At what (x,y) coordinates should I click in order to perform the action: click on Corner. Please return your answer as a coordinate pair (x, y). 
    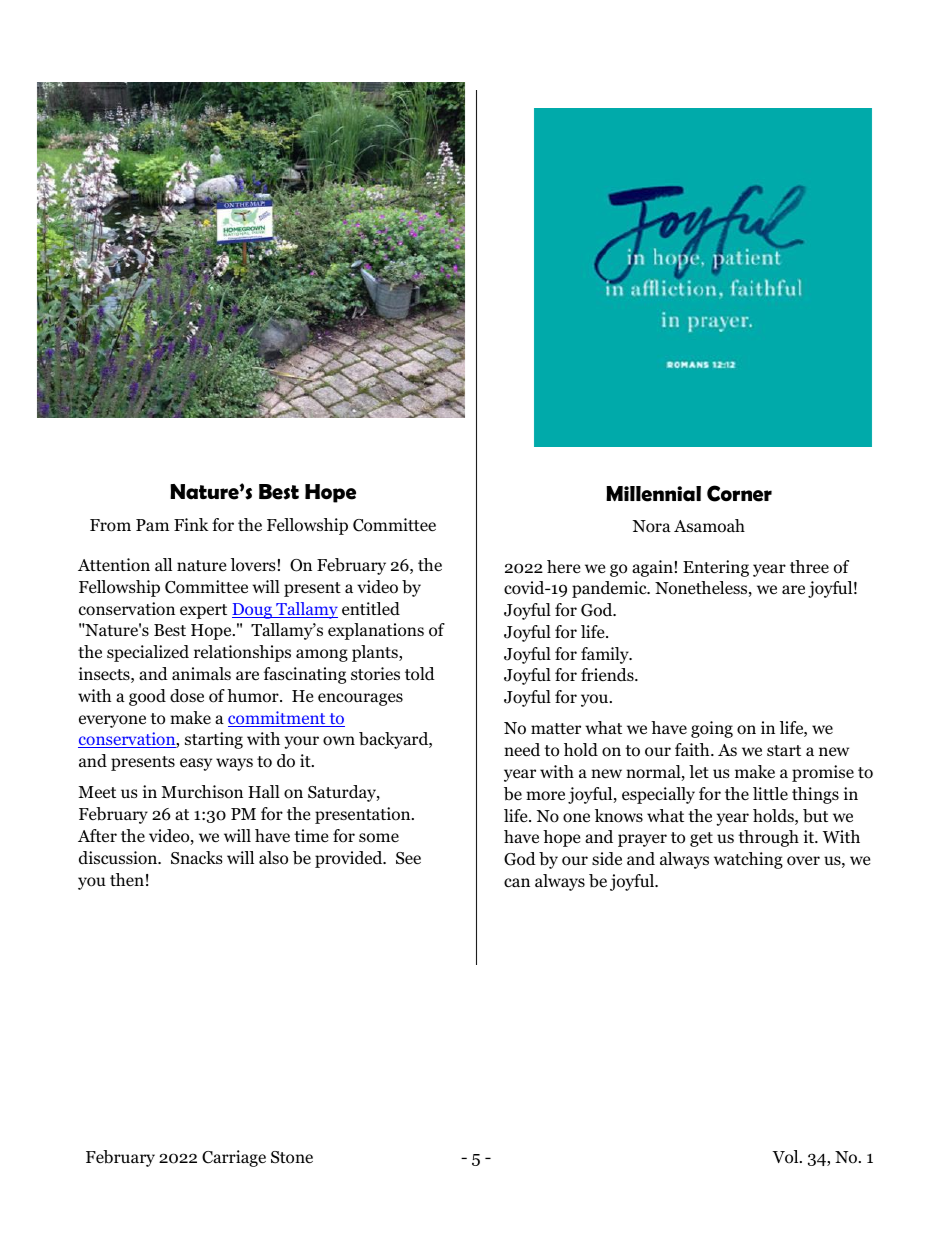
    Looking at the image, I should click on (739, 493).
